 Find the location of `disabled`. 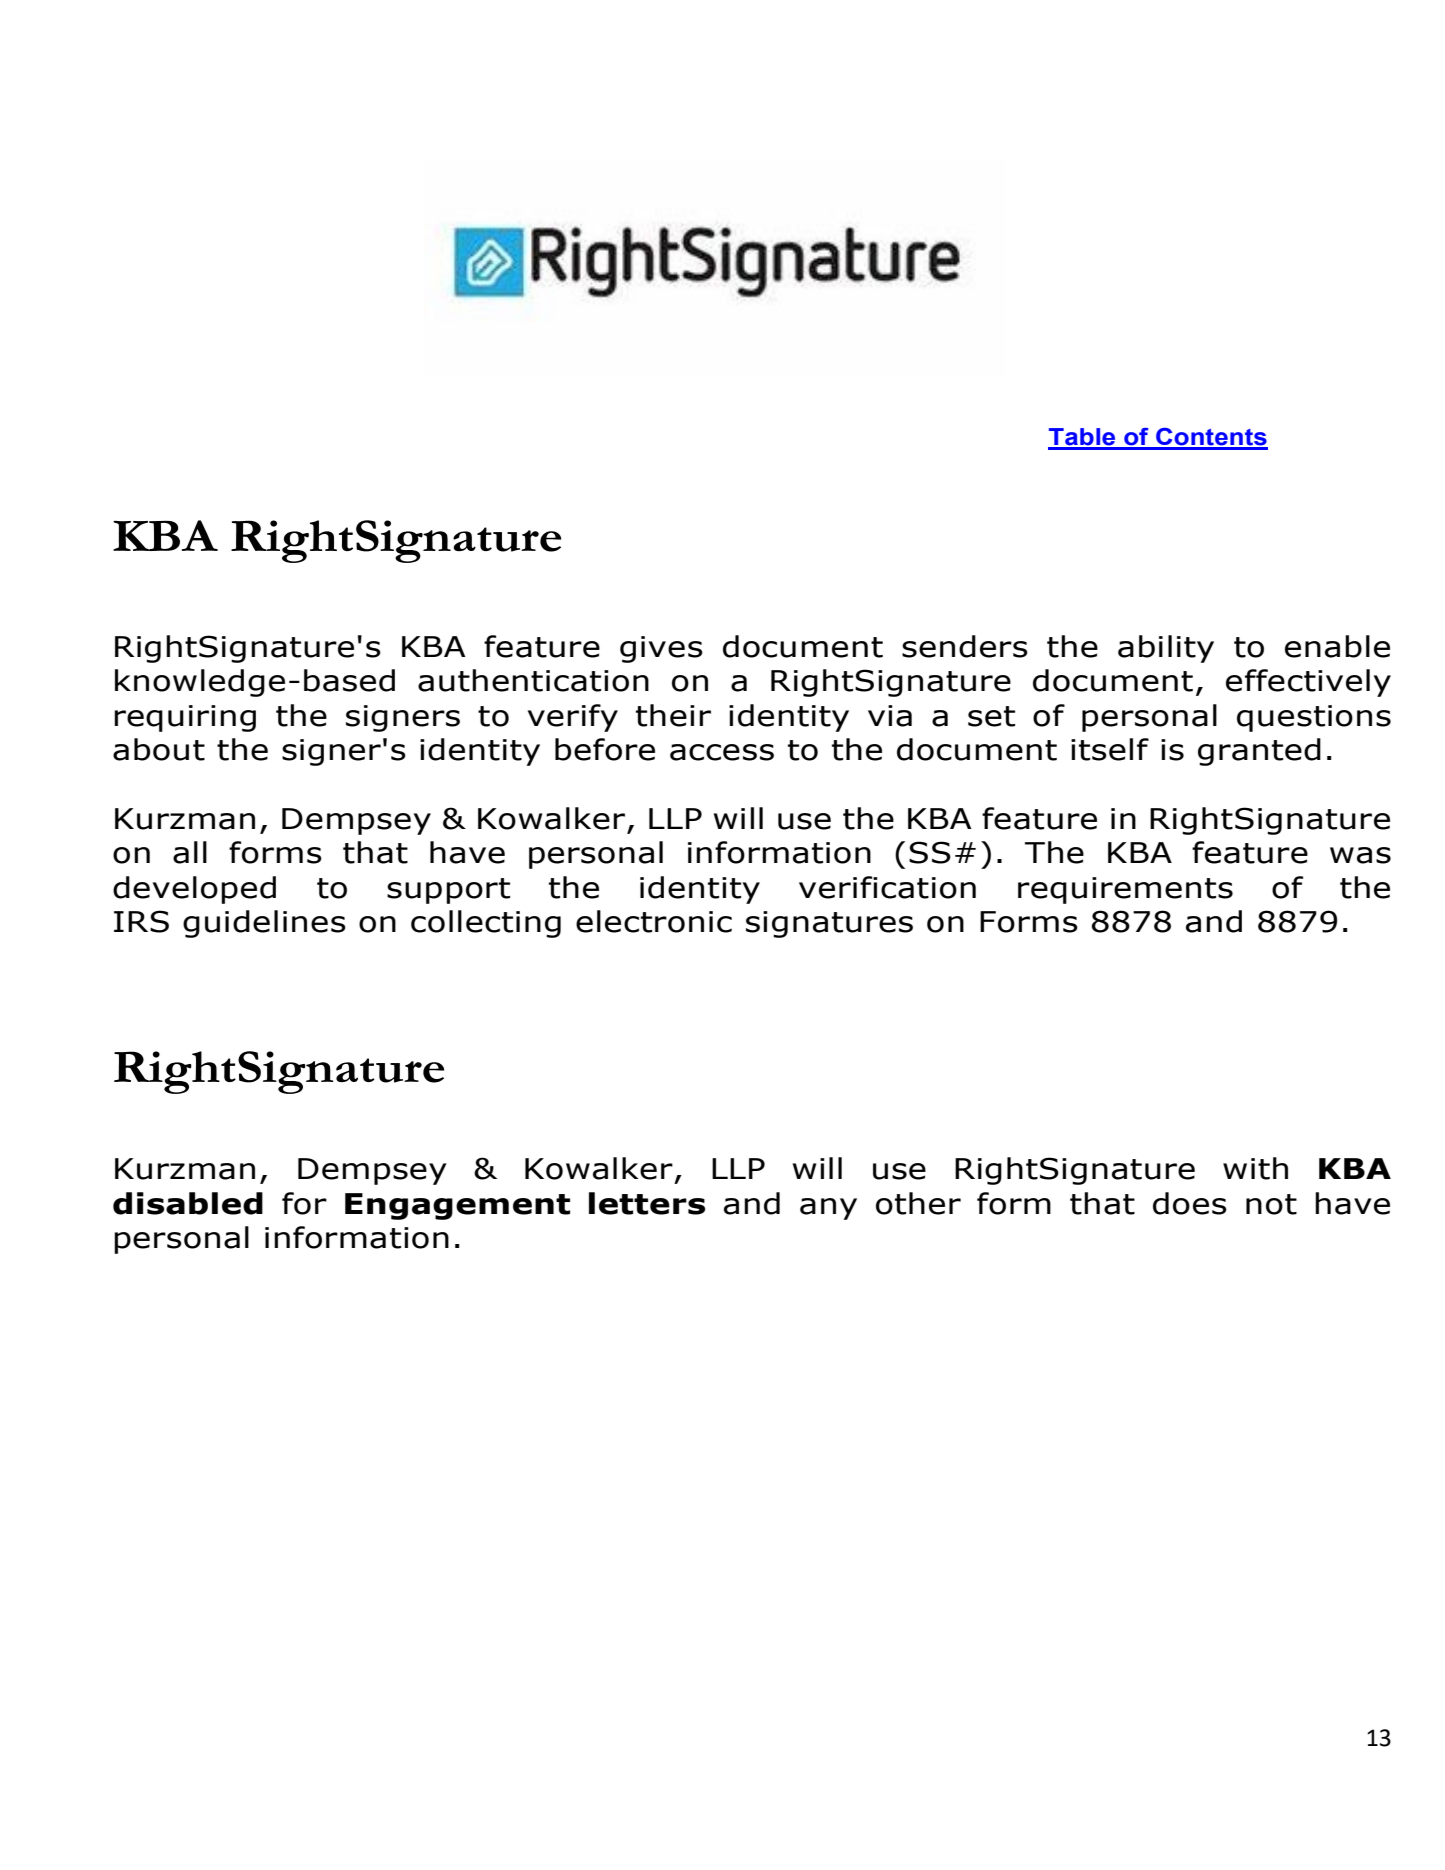

disabled is located at coordinates (188, 1203).
